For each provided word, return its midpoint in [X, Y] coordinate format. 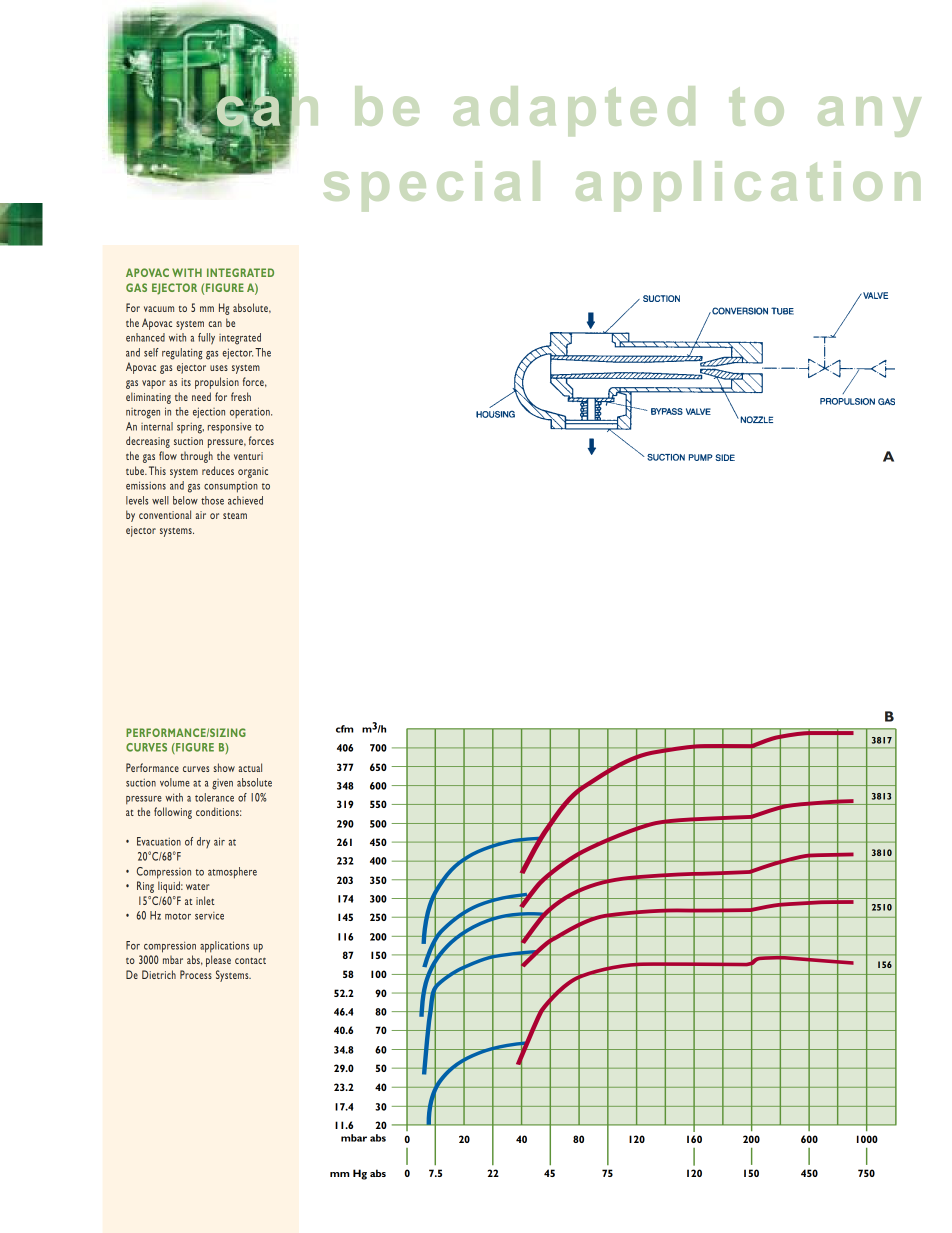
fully [206, 339]
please [218, 961]
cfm [344, 729]
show [224, 767]
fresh [241, 396]
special [432, 186]
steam [235, 516]
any [869, 116]
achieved [245, 500]
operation [251, 412]
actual [250, 767]
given [222, 784]
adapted [574, 111]
